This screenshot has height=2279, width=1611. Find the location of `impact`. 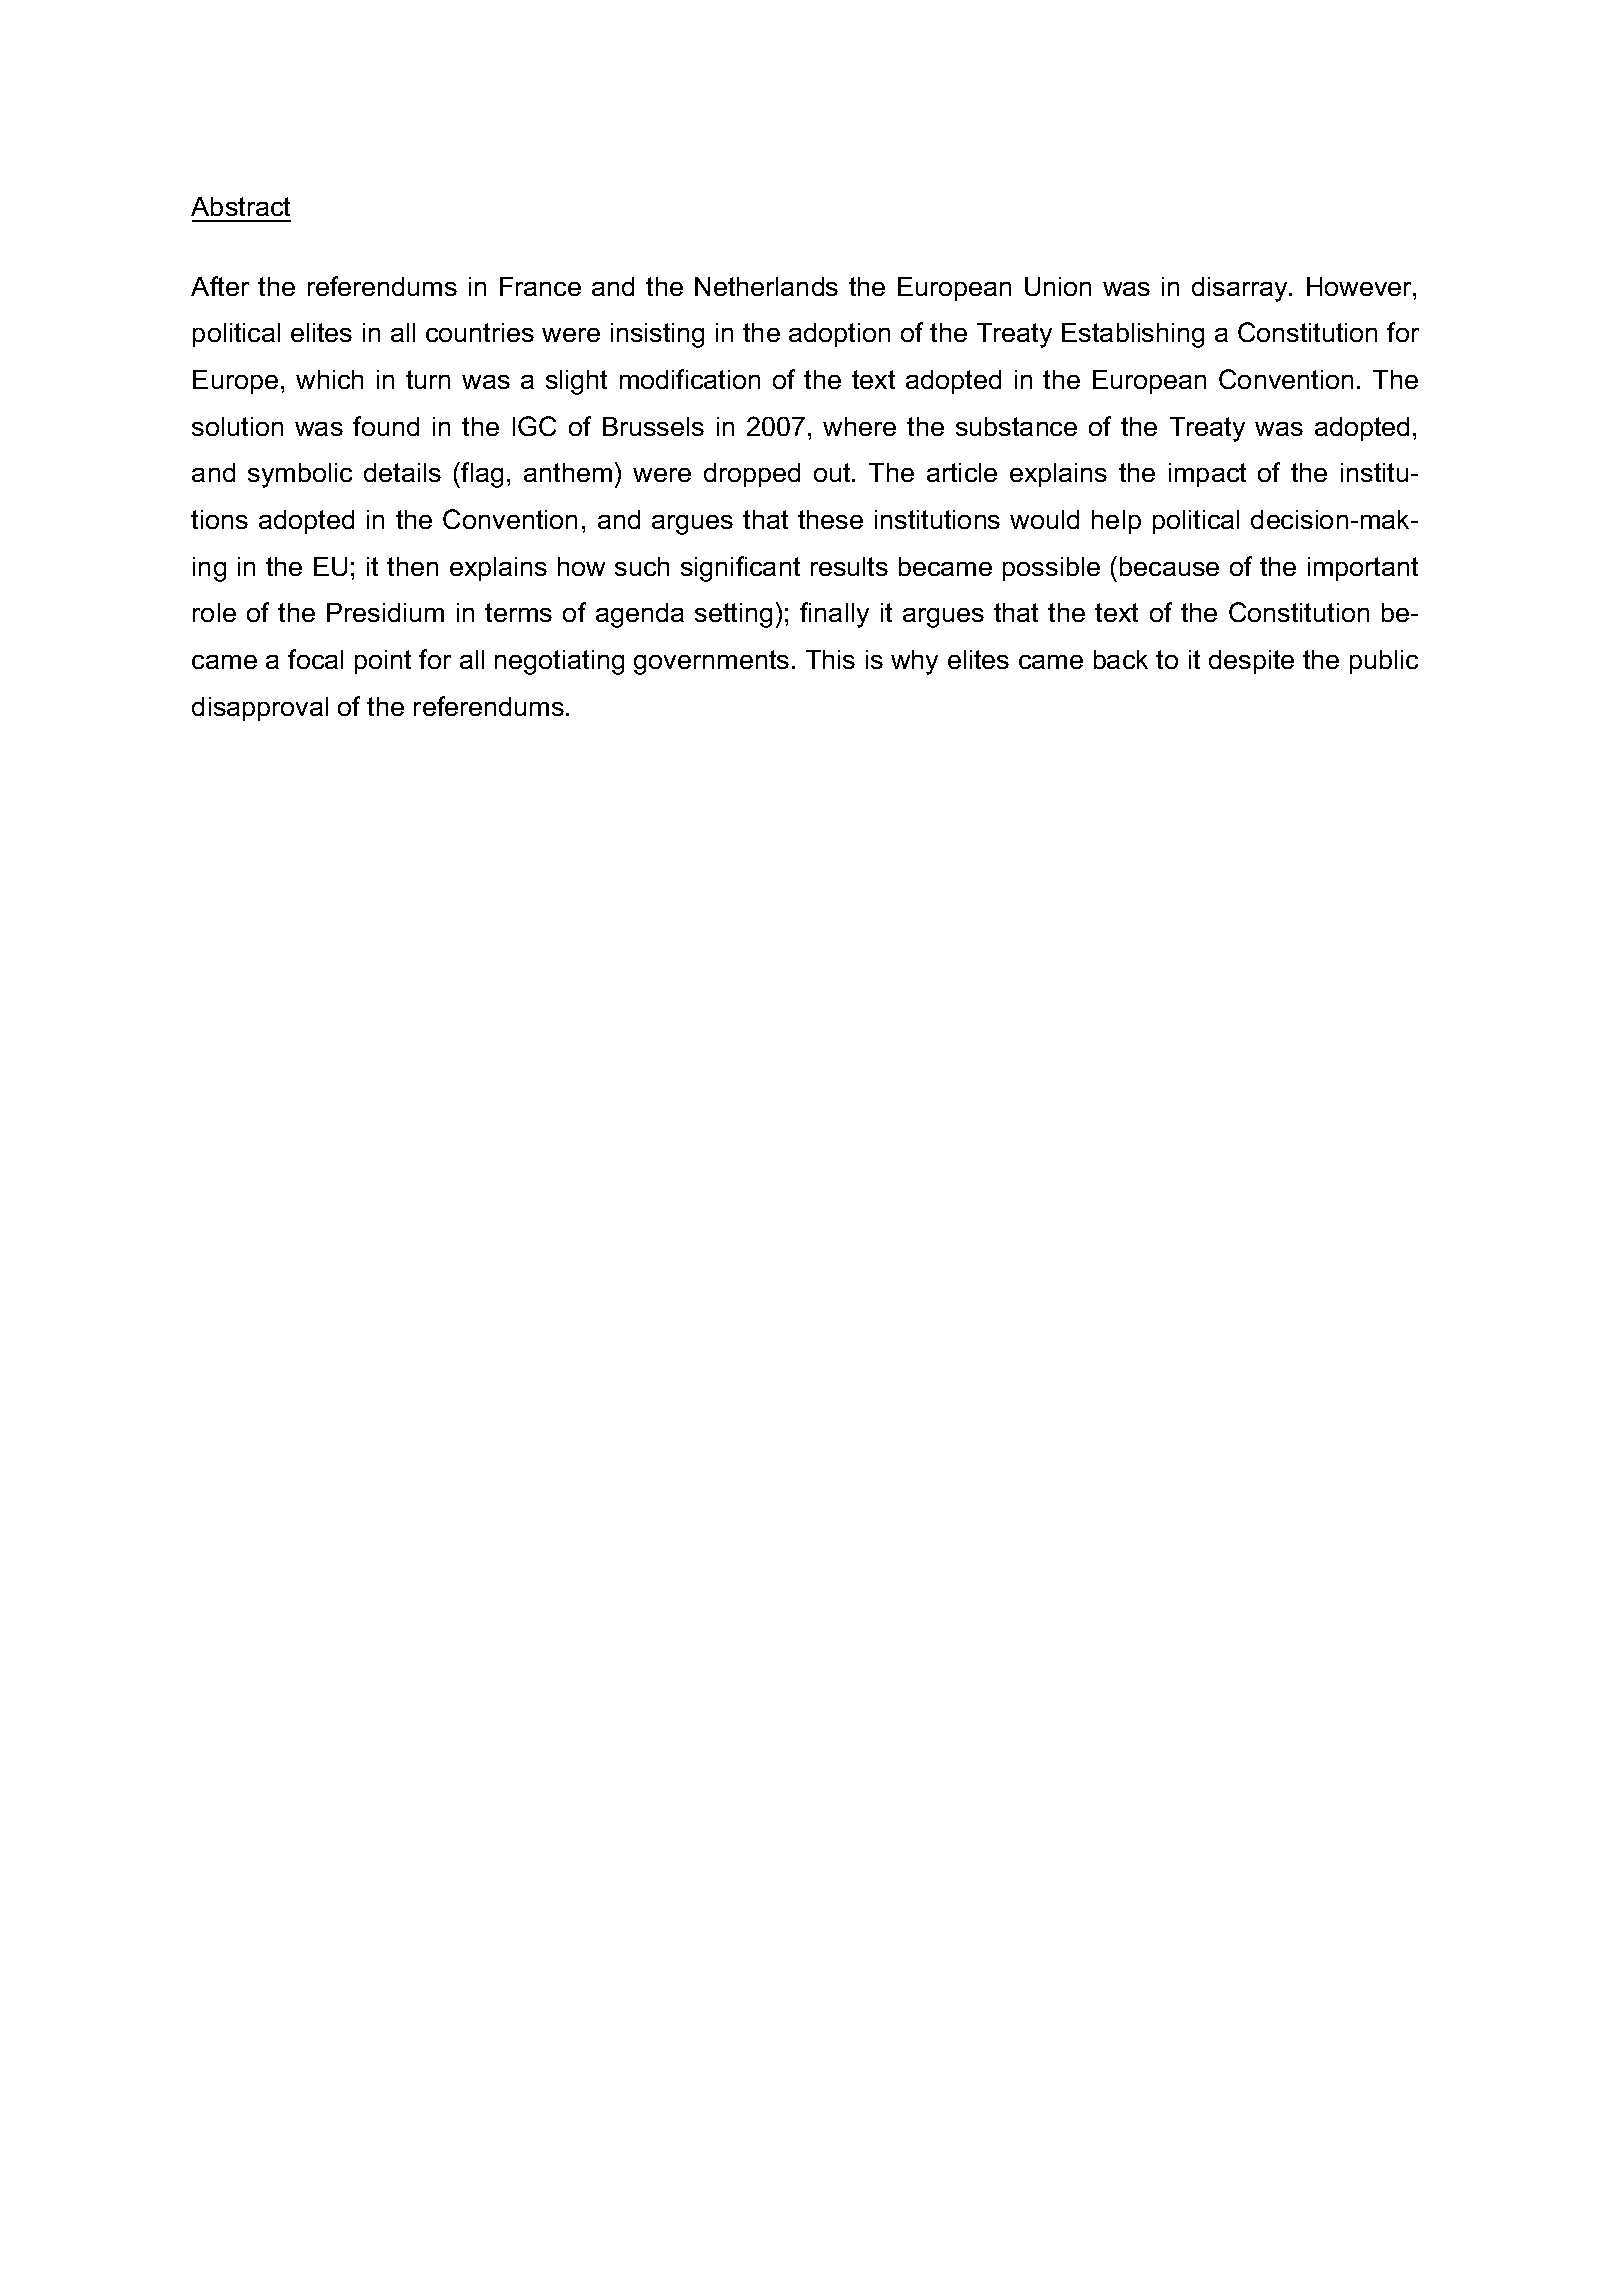

impact is located at coordinates (1207, 475).
